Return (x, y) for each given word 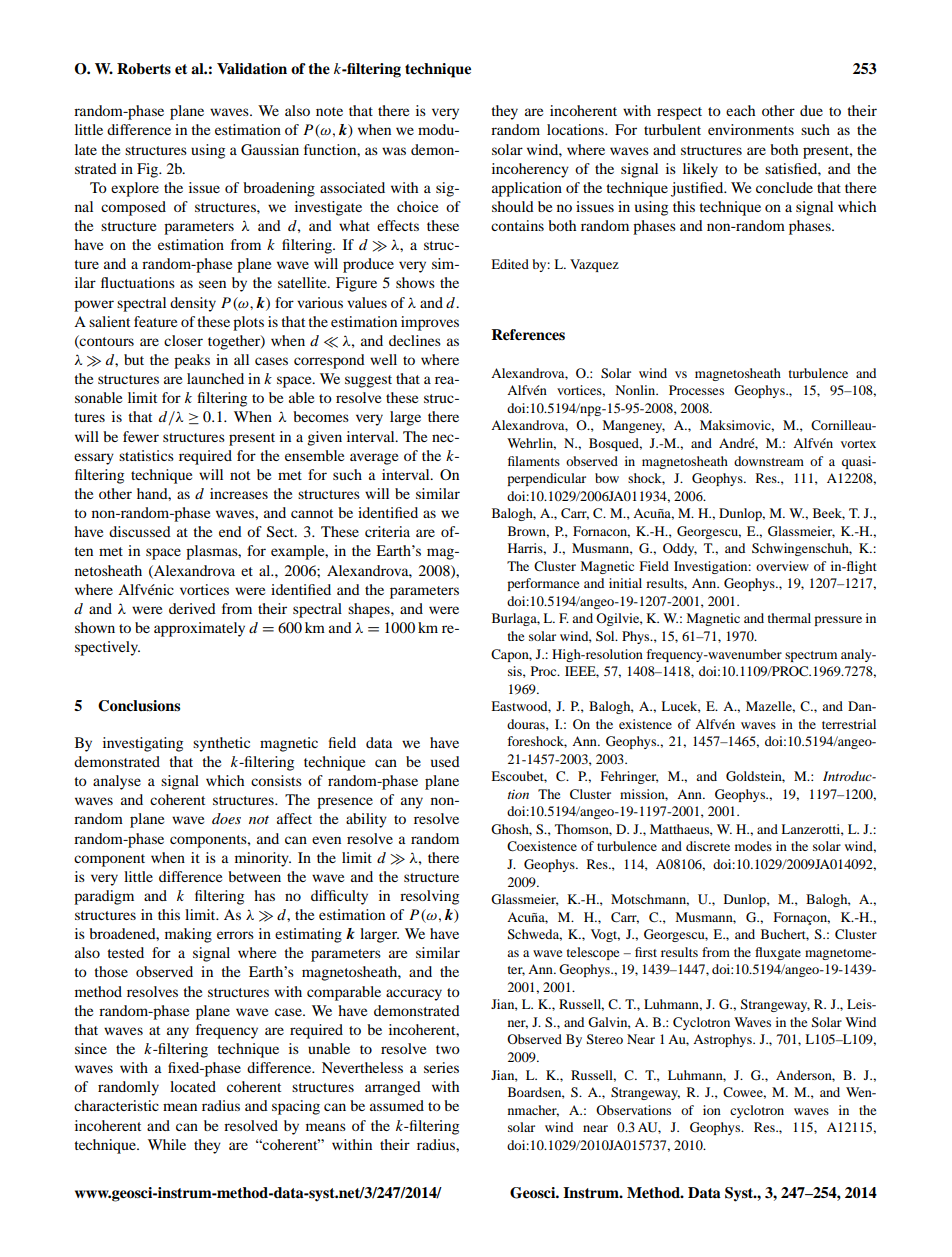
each (740, 110)
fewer (141, 436)
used (445, 761)
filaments (534, 461)
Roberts (144, 68)
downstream (769, 461)
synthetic (221, 744)
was (394, 151)
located (193, 1086)
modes (753, 846)
